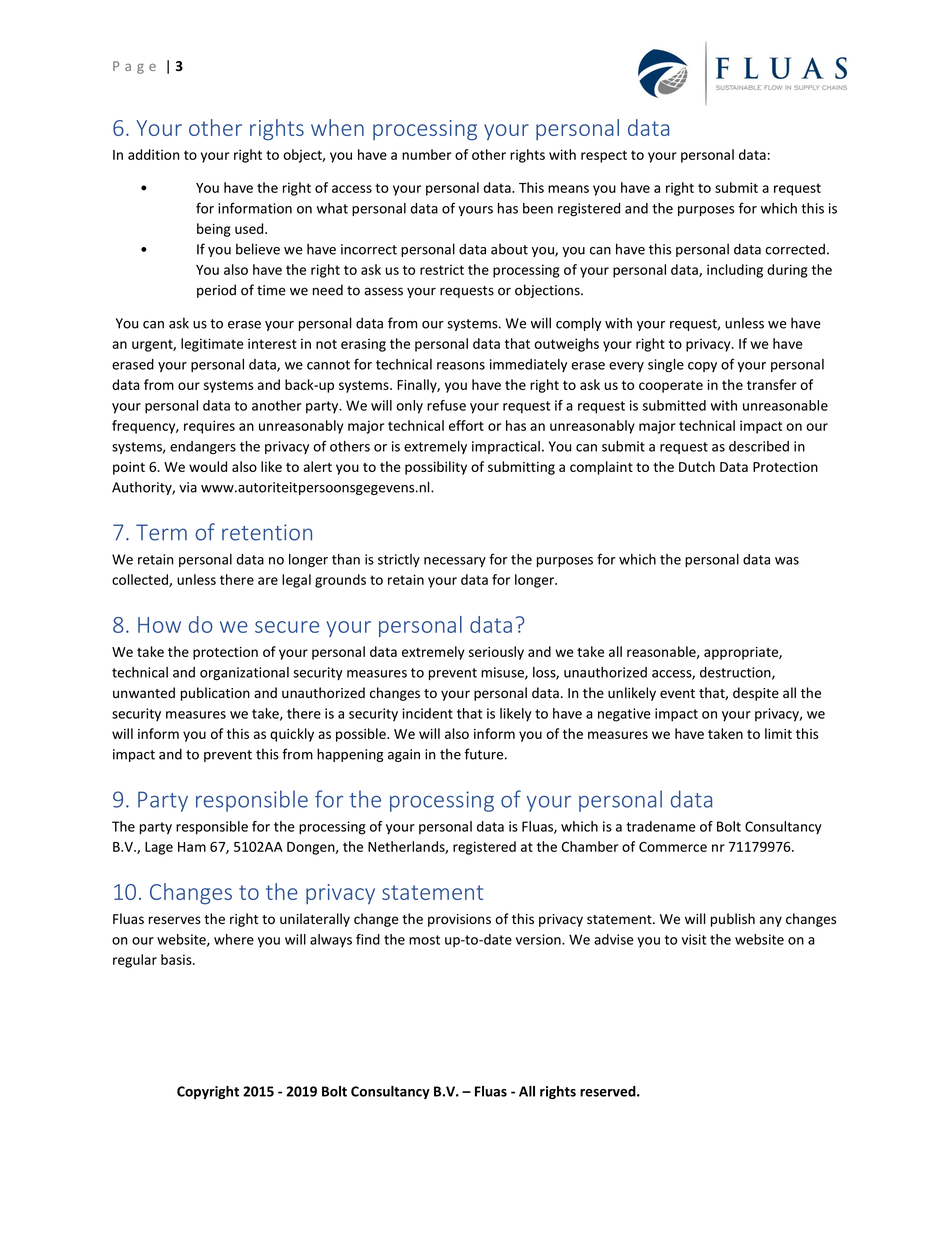 The height and width of the screenshot is (1233, 952). I want to click on Term, so click(161, 532).
